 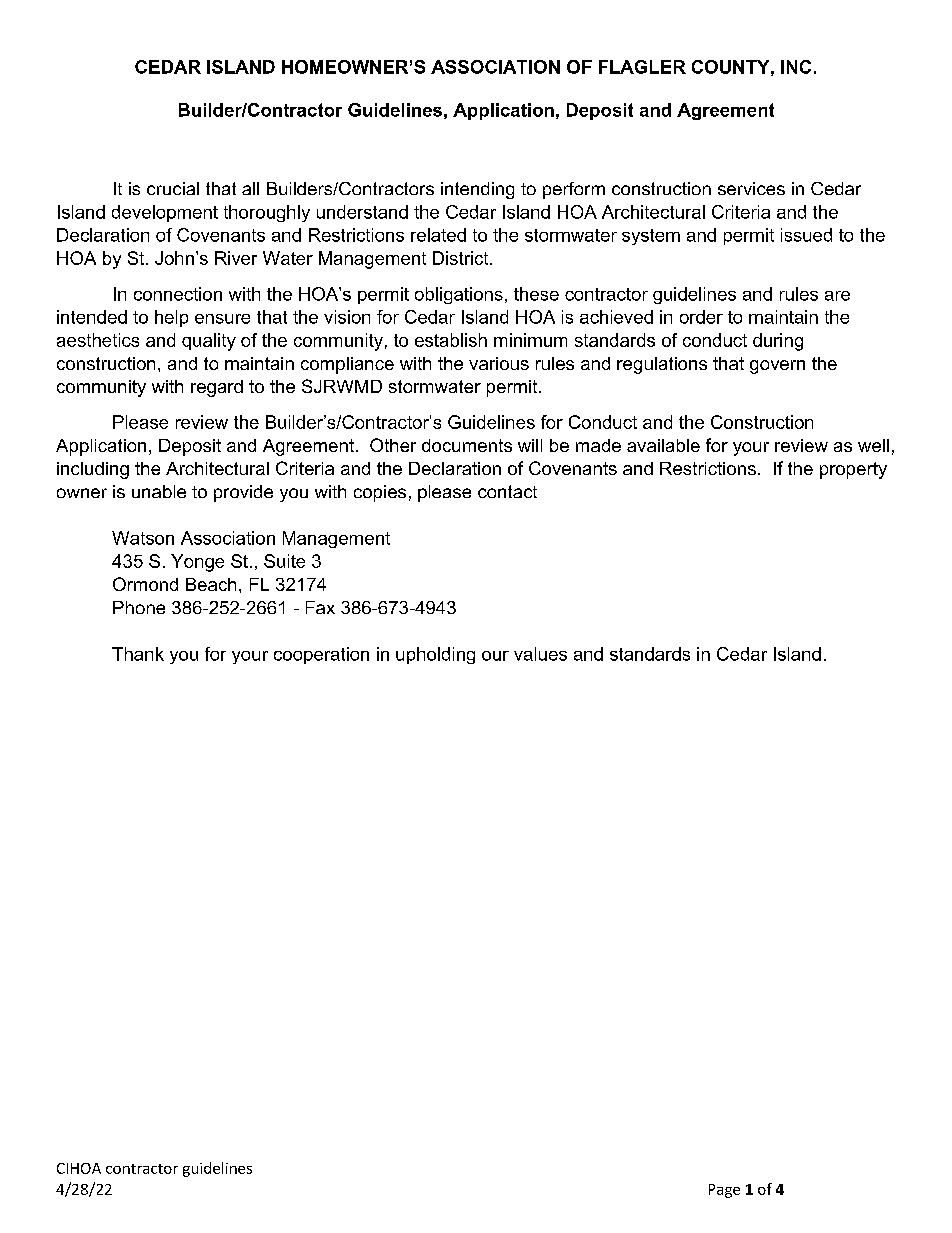 I want to click on crucial, so click(x=173, y=188).
